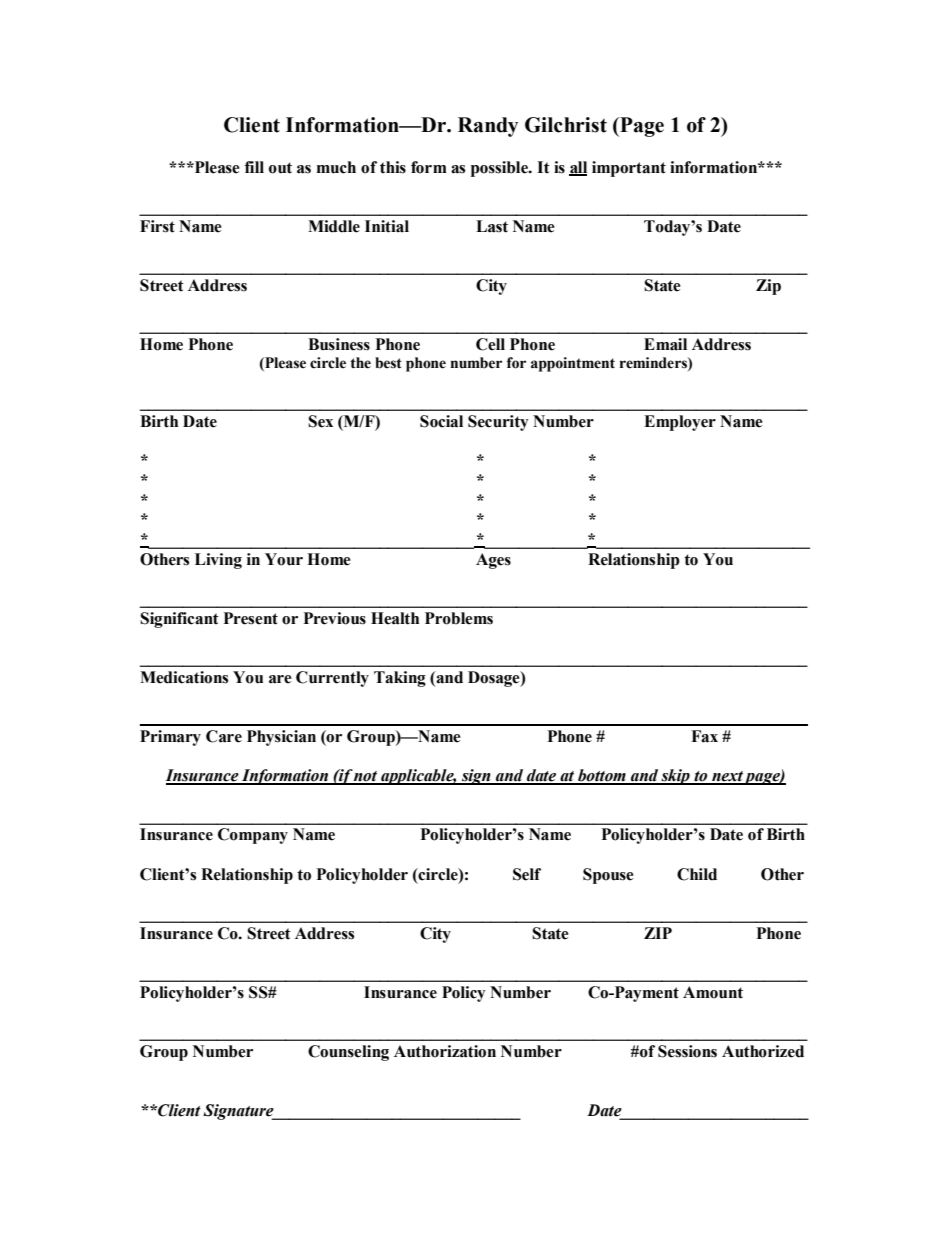 The height and width of the screenshot is (1233, 952). Describe the element at coordinates (348, 1053) in the screenshot. I see `Counseling` at that location.
